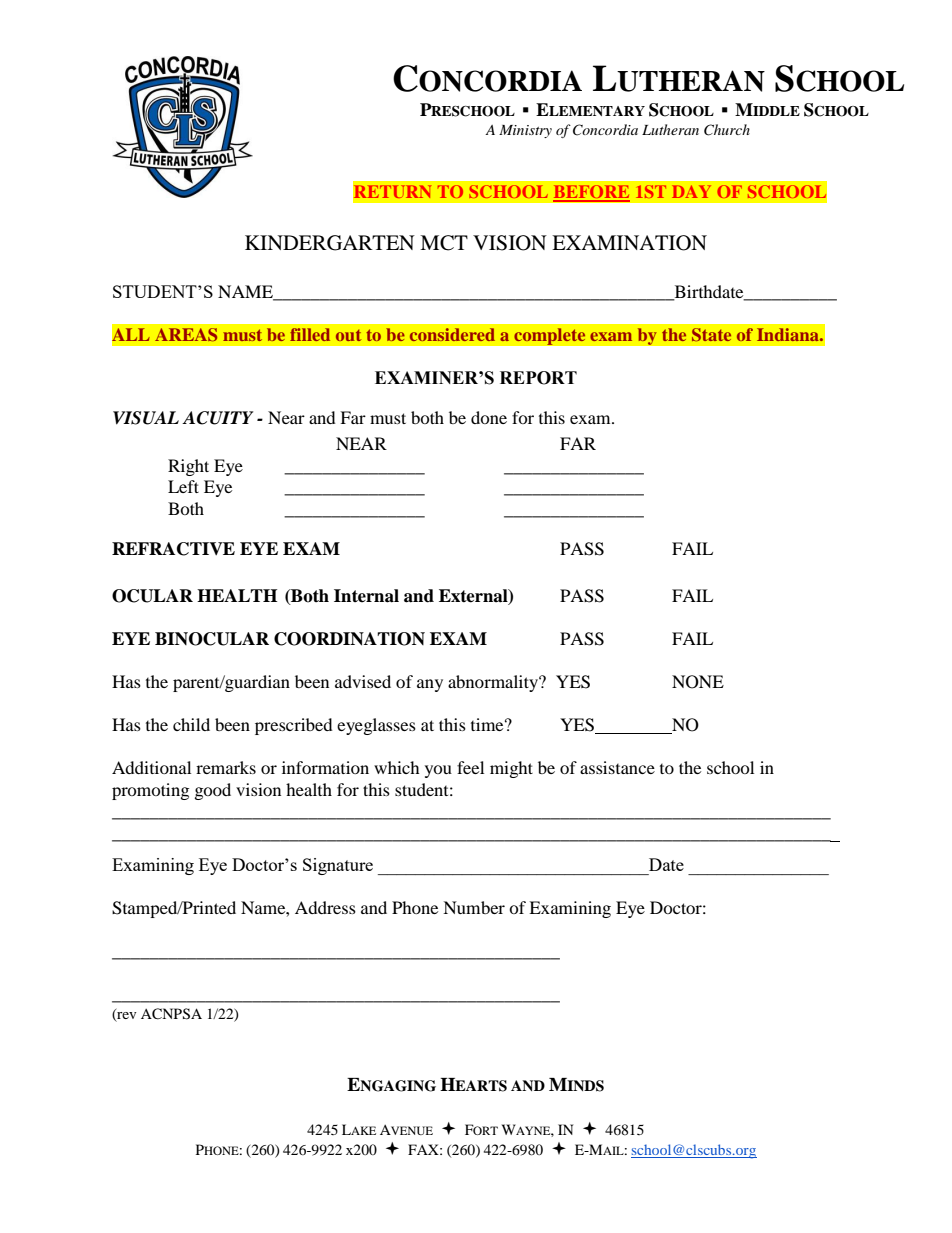 The image size is (952, 1233). I want to click on Ministry, so click(525, 131).
